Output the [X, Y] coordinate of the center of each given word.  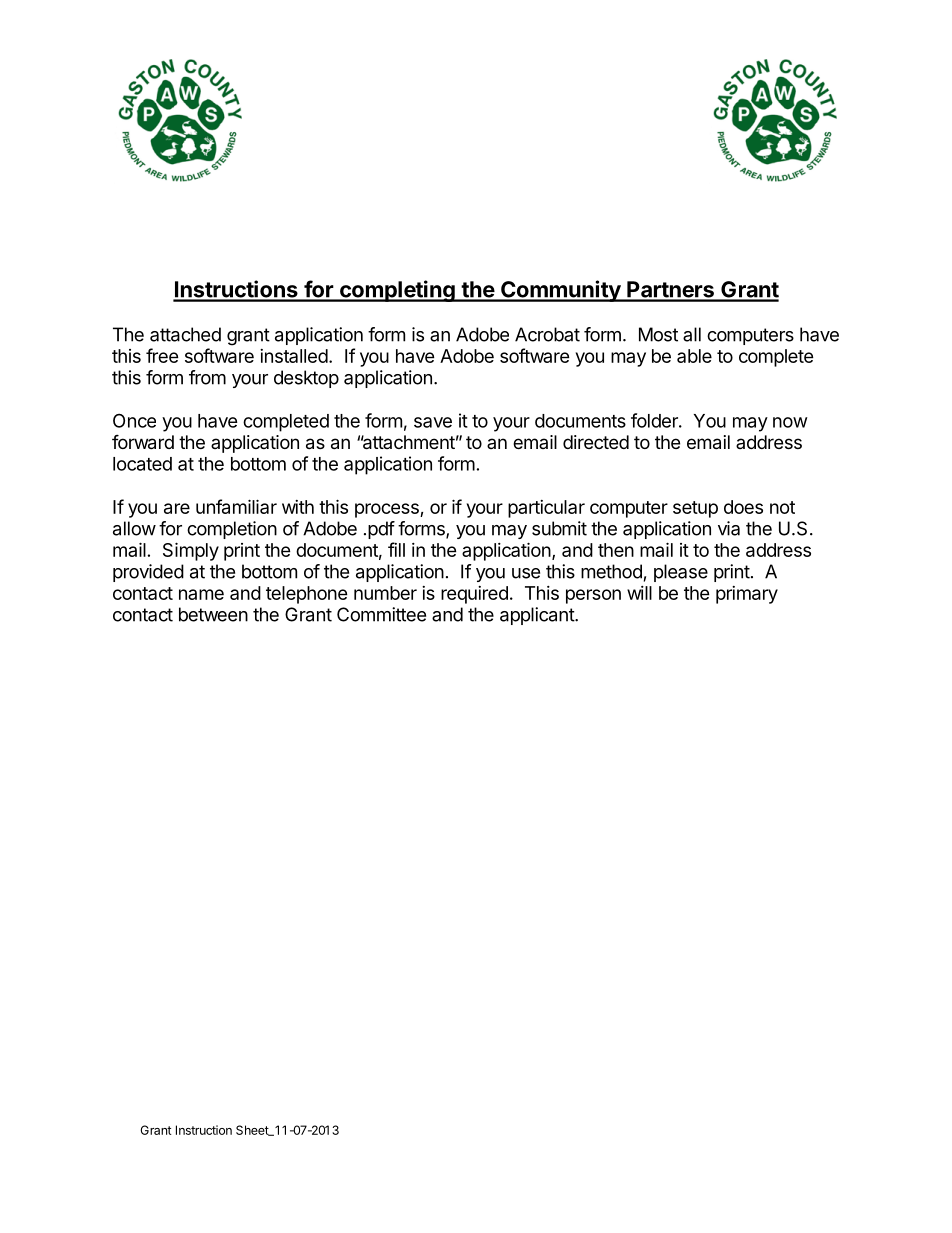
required [474, 595]
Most [658, 334]
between [213, 614]
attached [185, 334]
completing [397, 291]
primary [747, 595]
